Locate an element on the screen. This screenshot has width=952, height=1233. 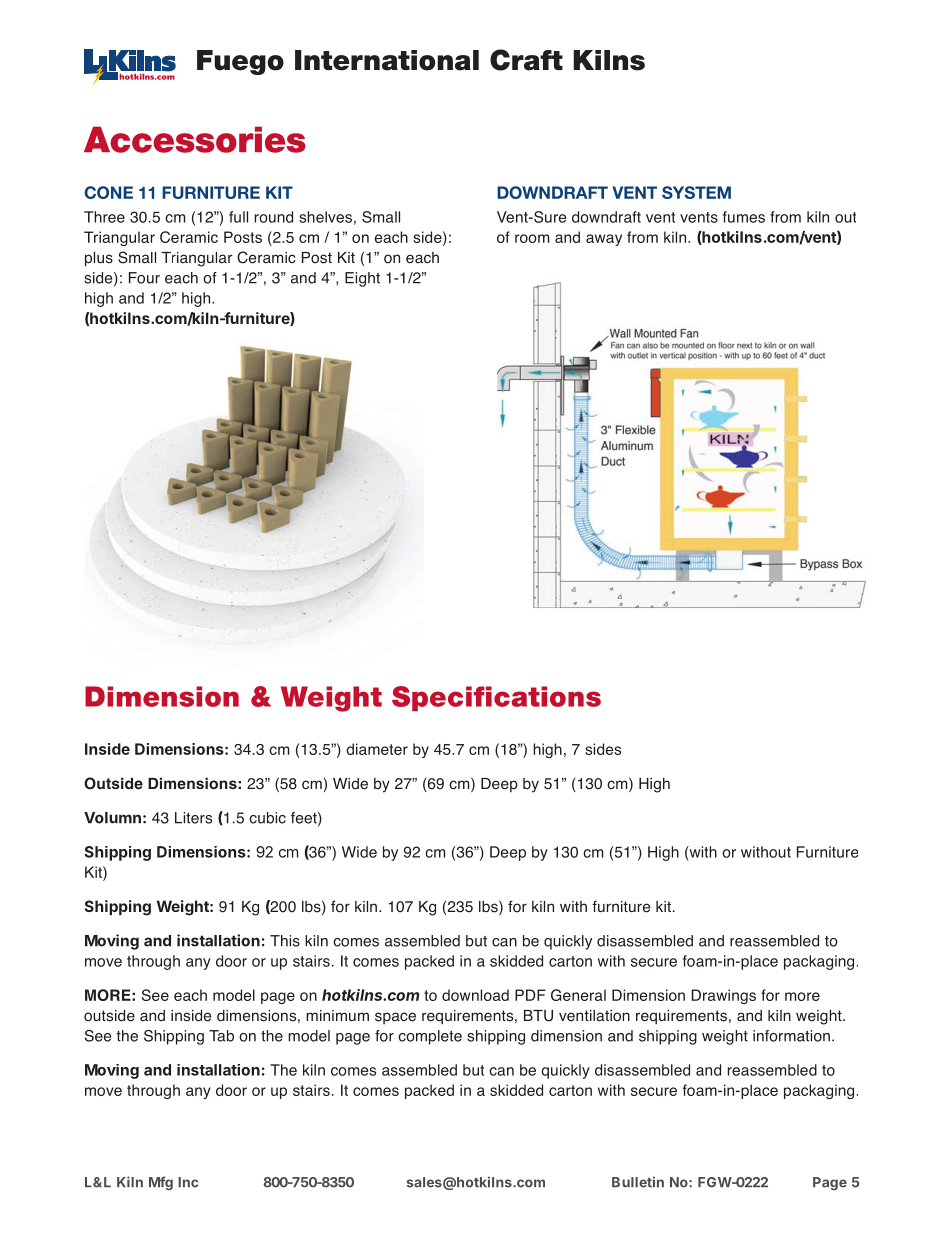
Accessories is located at coordinates (195, 139).
